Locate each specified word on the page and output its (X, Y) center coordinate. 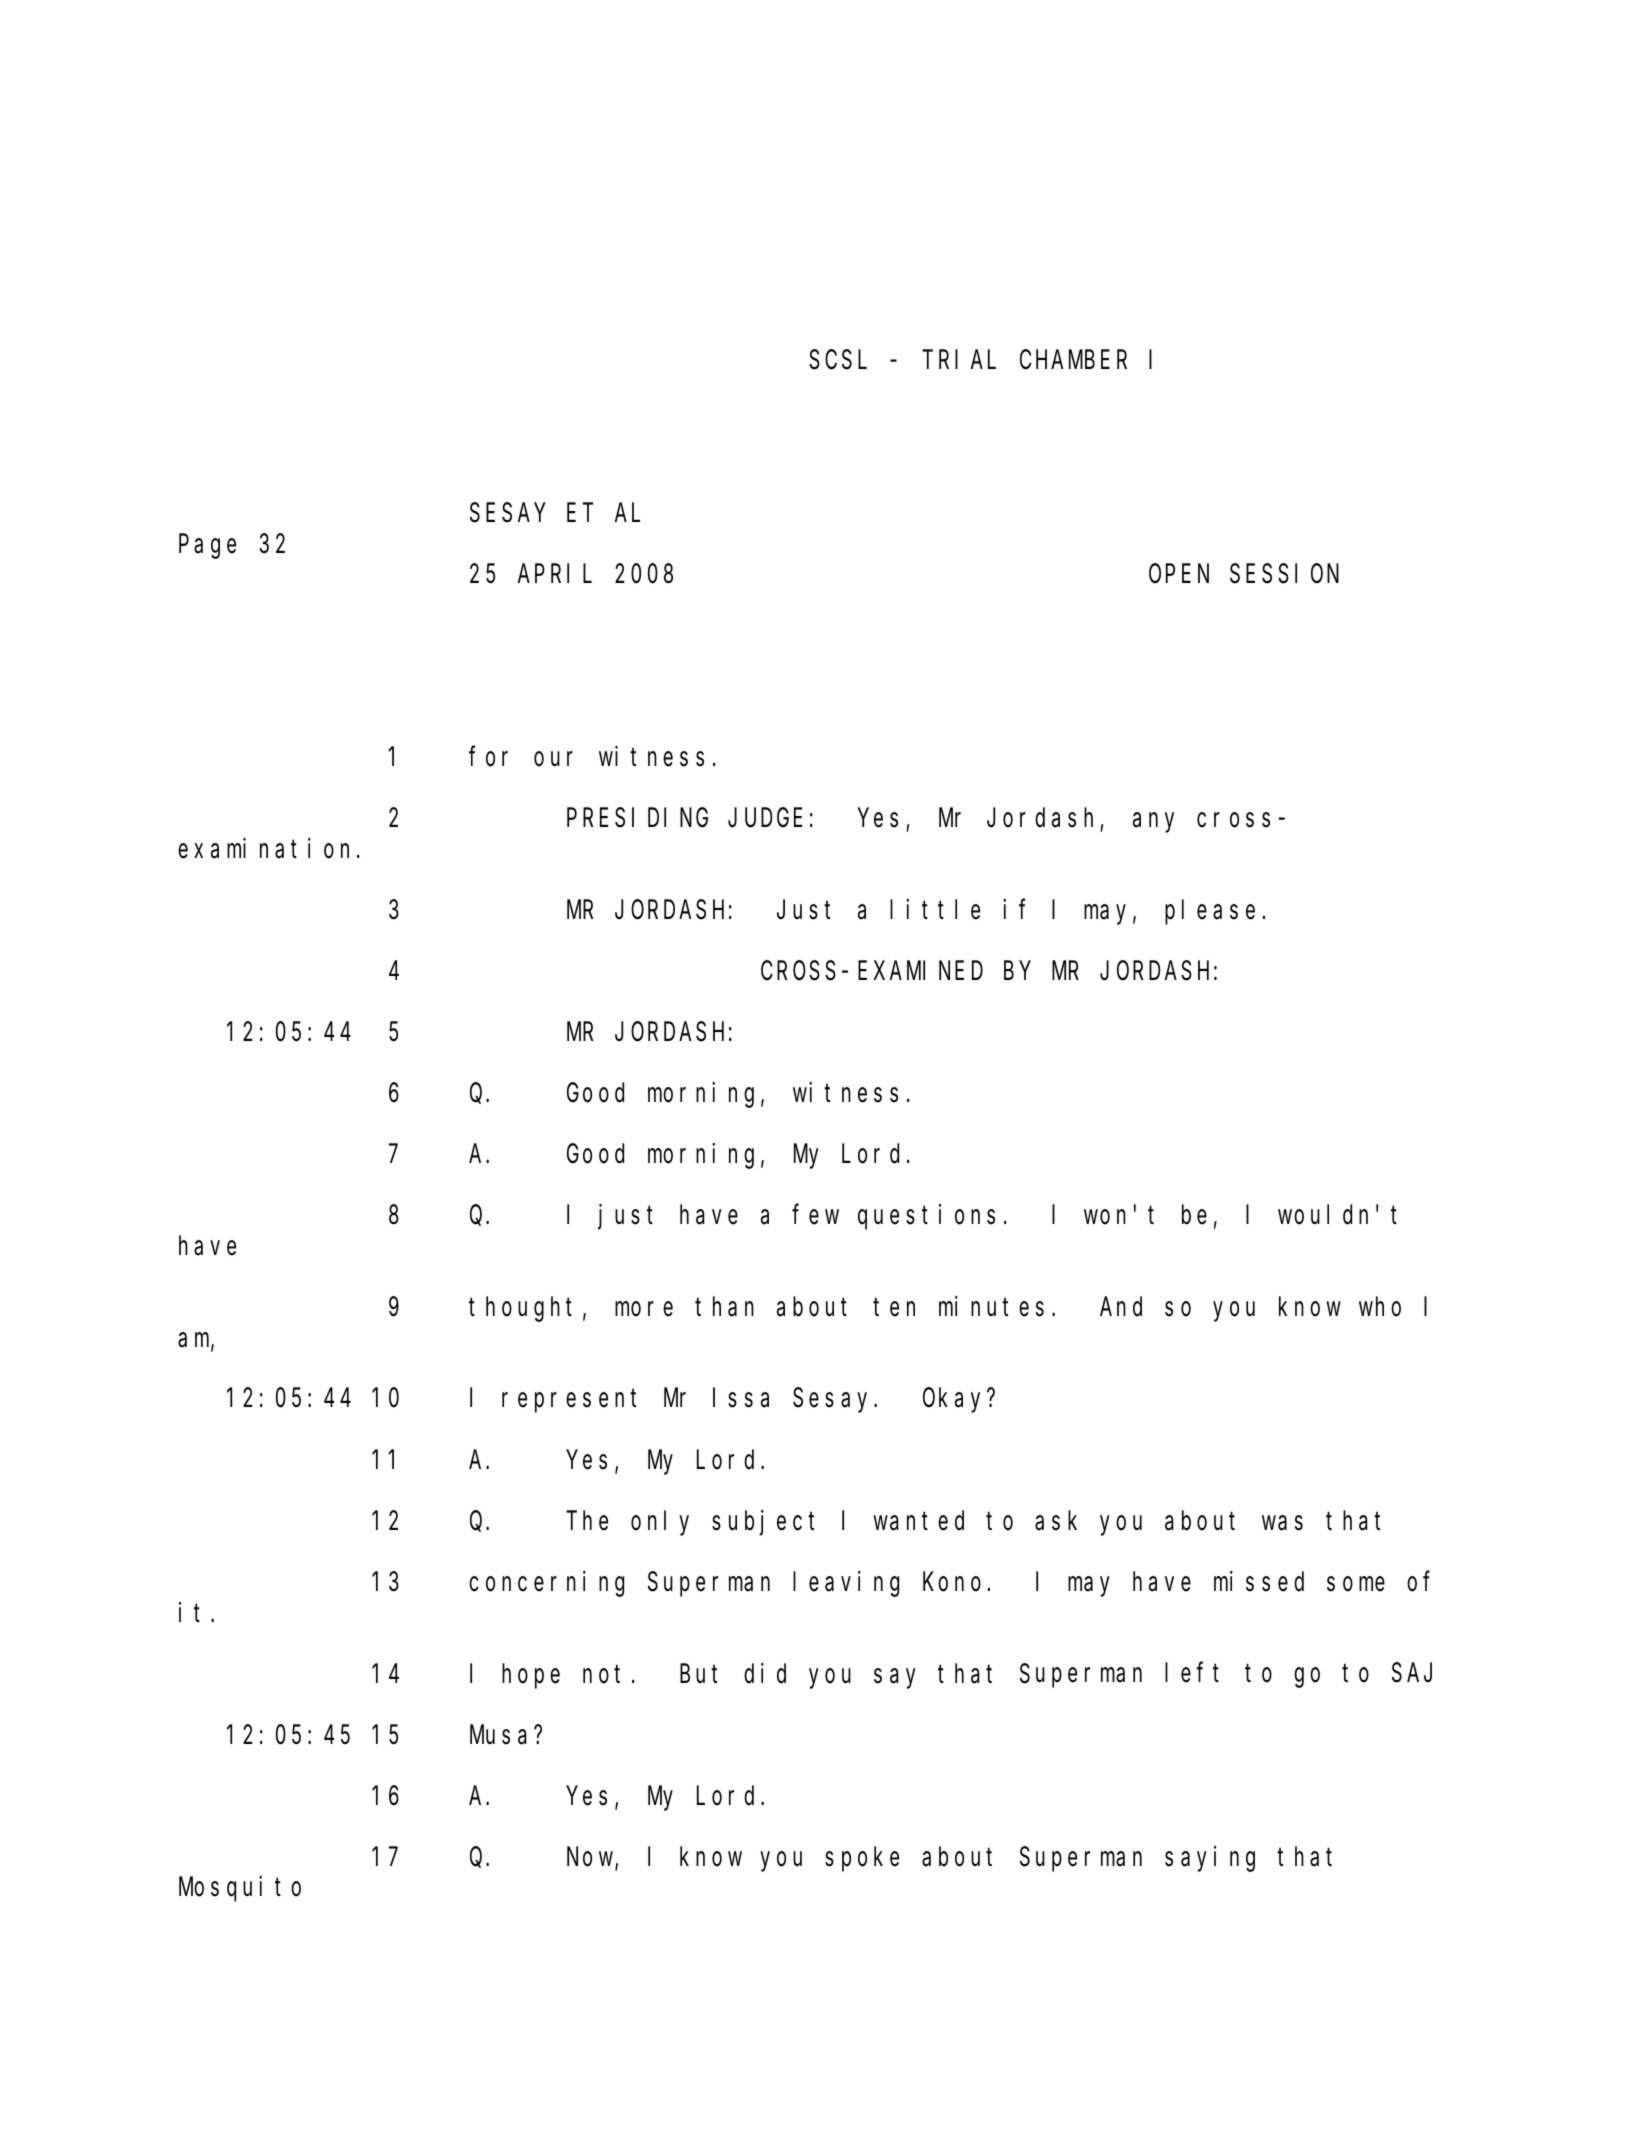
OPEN (1179, 575)
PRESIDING (637, 819)
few (815, 1215)
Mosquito (240, 1889)
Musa (502, 1736)
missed (1259, 1581)
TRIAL (961, 360)
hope (531, 1676)
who (1380, 1307)
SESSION (1284, 575)
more (644, 1309)
